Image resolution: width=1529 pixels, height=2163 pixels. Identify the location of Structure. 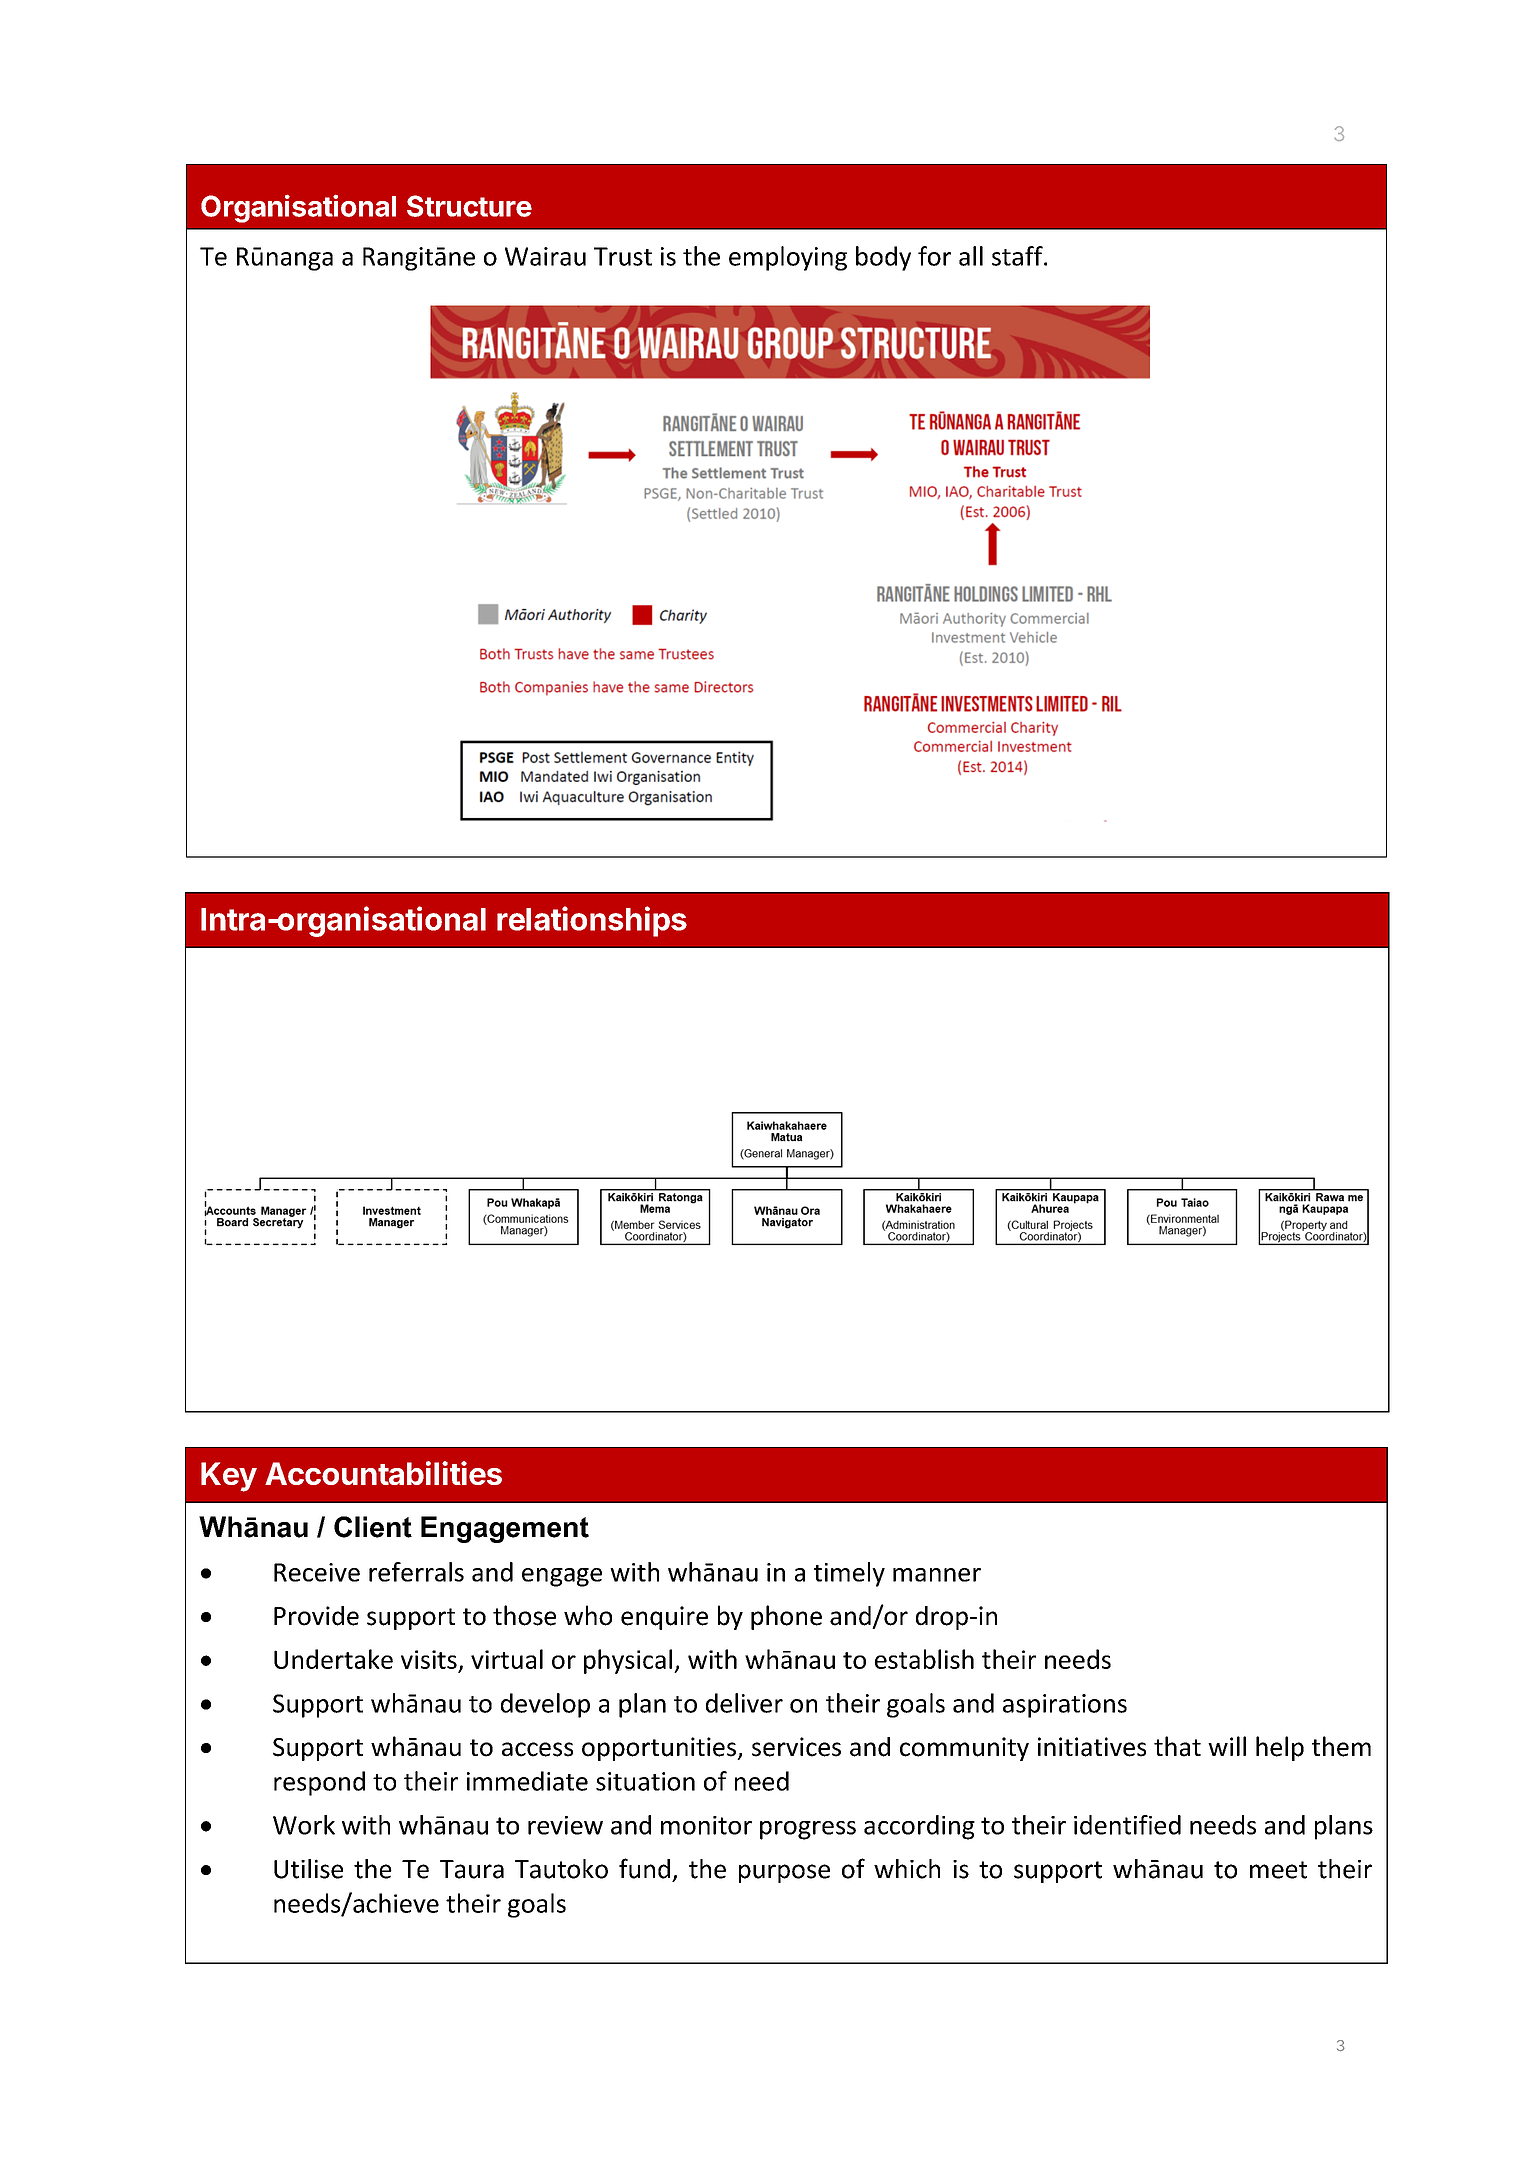
(469, 206).
